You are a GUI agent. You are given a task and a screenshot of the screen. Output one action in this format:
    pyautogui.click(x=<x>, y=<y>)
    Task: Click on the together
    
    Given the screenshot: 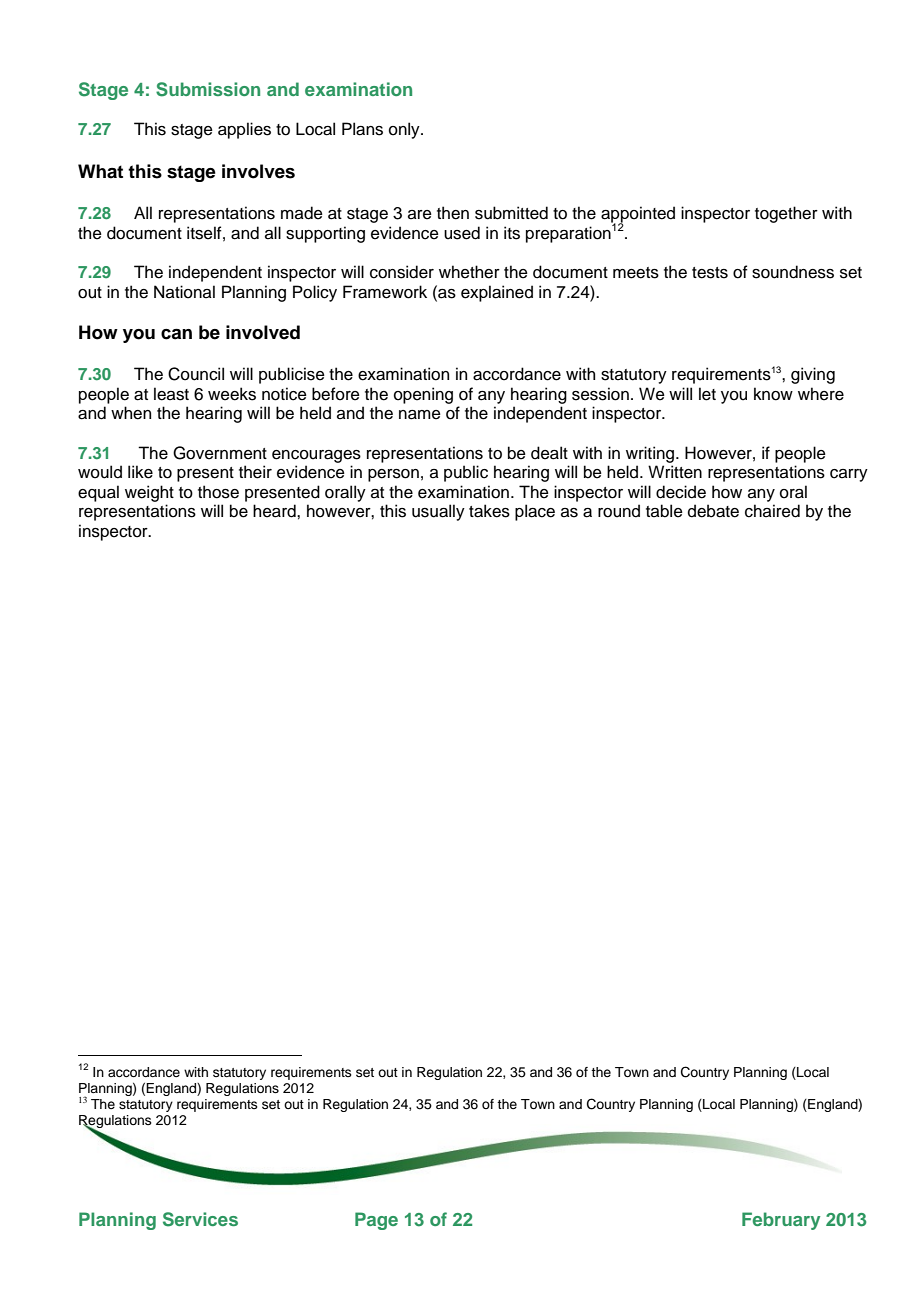 What is the action you would take?
    pyautogui.click(x=786, y=214)
